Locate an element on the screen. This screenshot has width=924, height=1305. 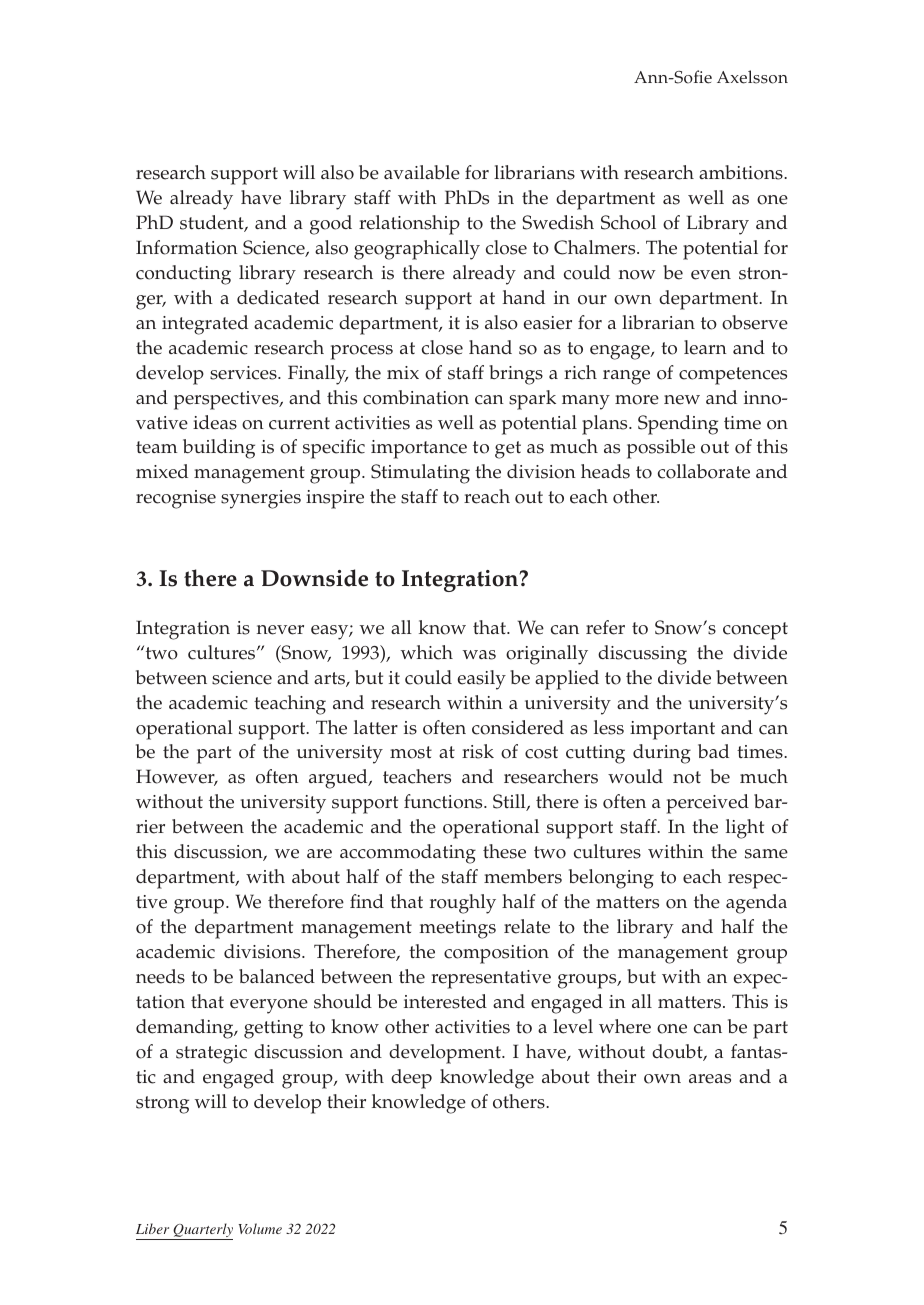
roughly is located at coordinates (463, 904).
